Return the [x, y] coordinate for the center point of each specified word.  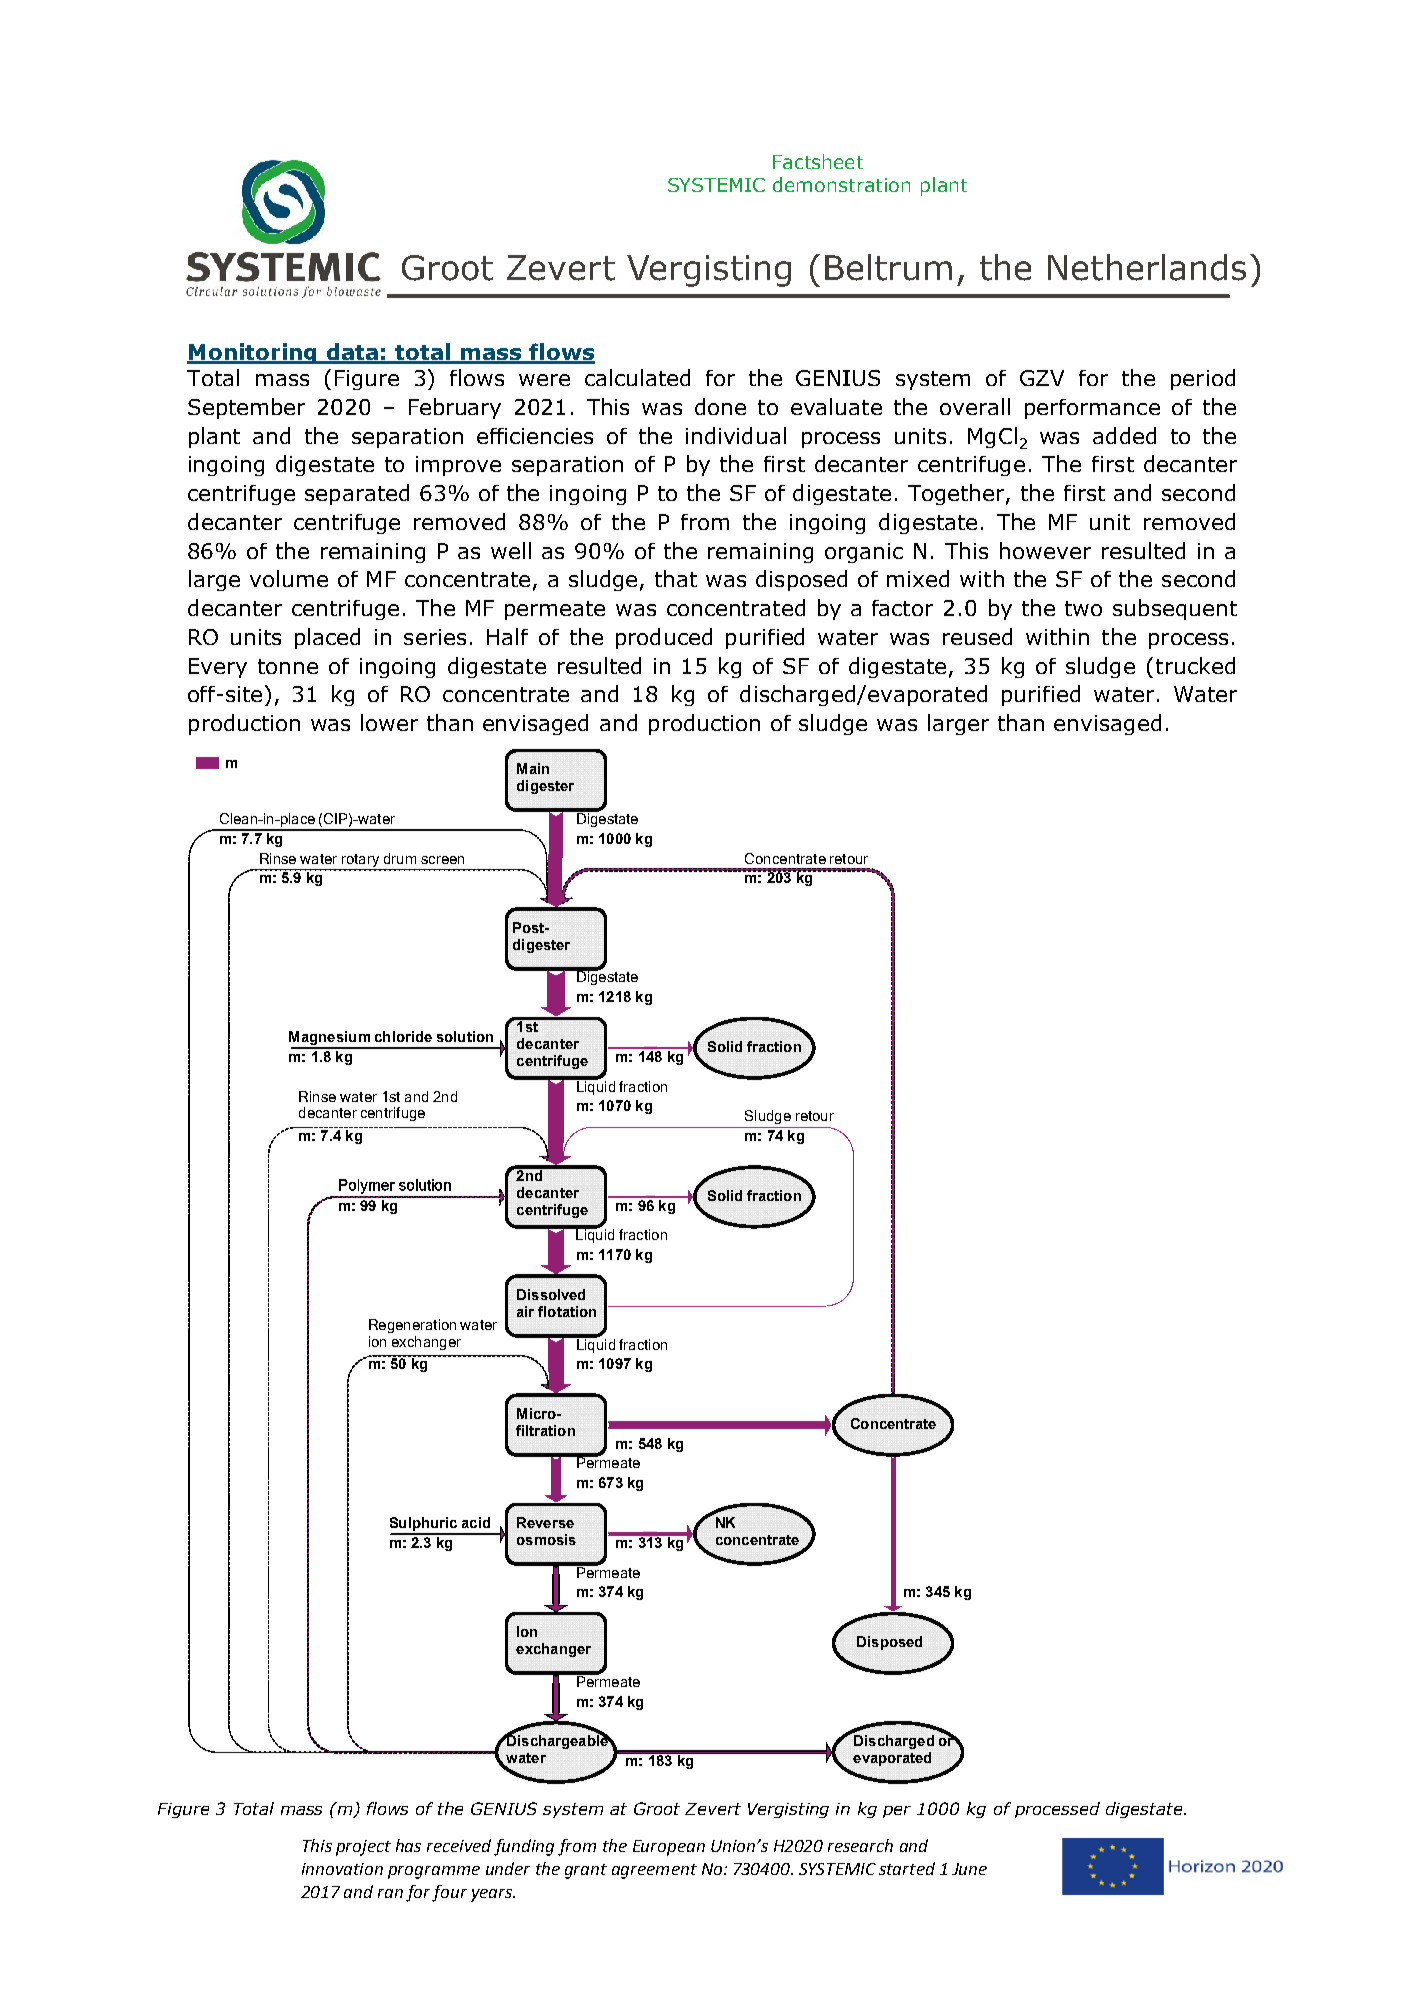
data [352, 353]
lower [389, 722]
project [363, 1848]
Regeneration [412, 1326]
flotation [567, 1311]
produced [664, 638]
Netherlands [1147, 267]
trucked [1195, 665]
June [969, 1869]
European [669, 1848]
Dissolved [551, 1294]
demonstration [841, 184]
